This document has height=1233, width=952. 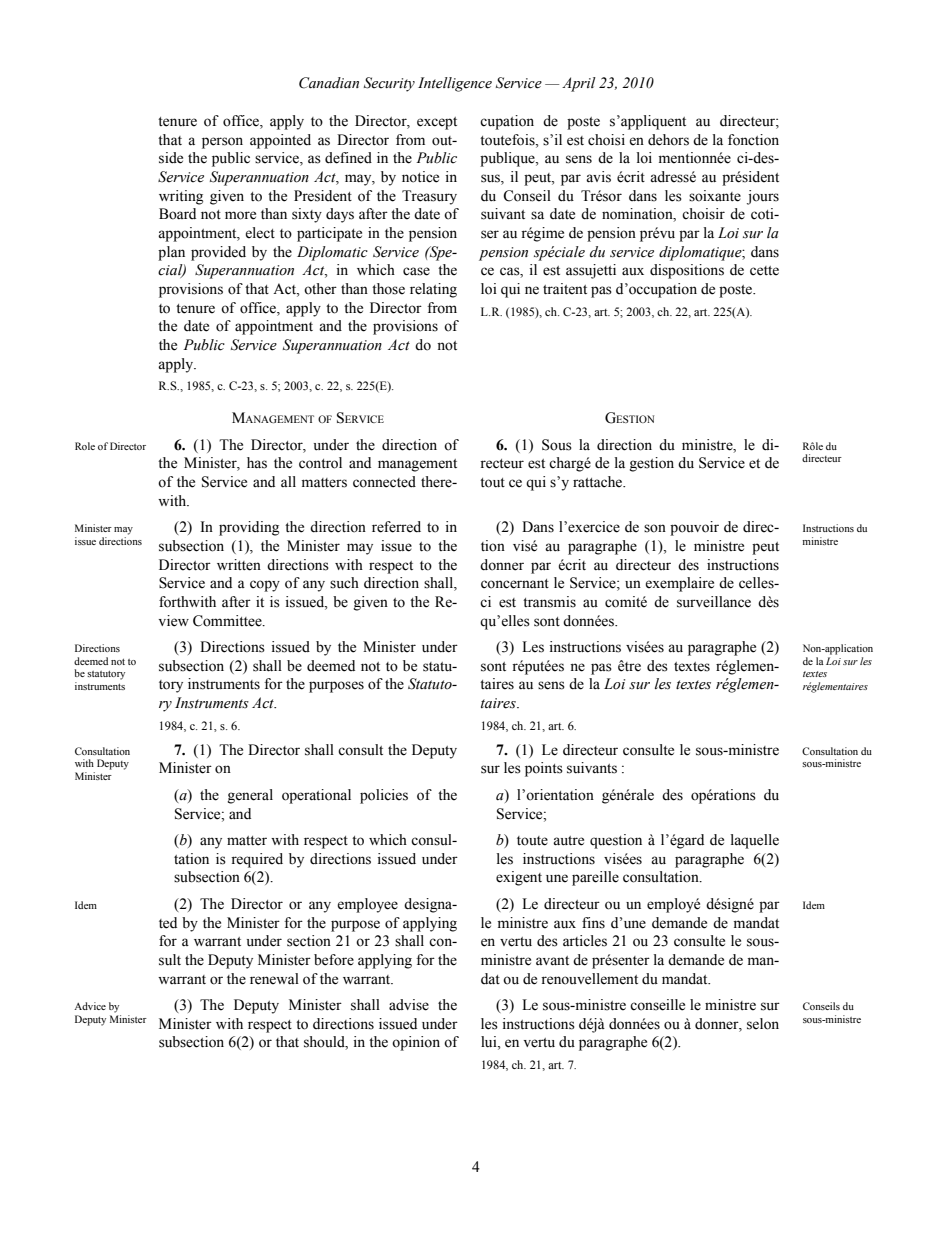 What do you see at coordinates (344, 583) in the document?
I see `such` at bounding box center [344, 583].
